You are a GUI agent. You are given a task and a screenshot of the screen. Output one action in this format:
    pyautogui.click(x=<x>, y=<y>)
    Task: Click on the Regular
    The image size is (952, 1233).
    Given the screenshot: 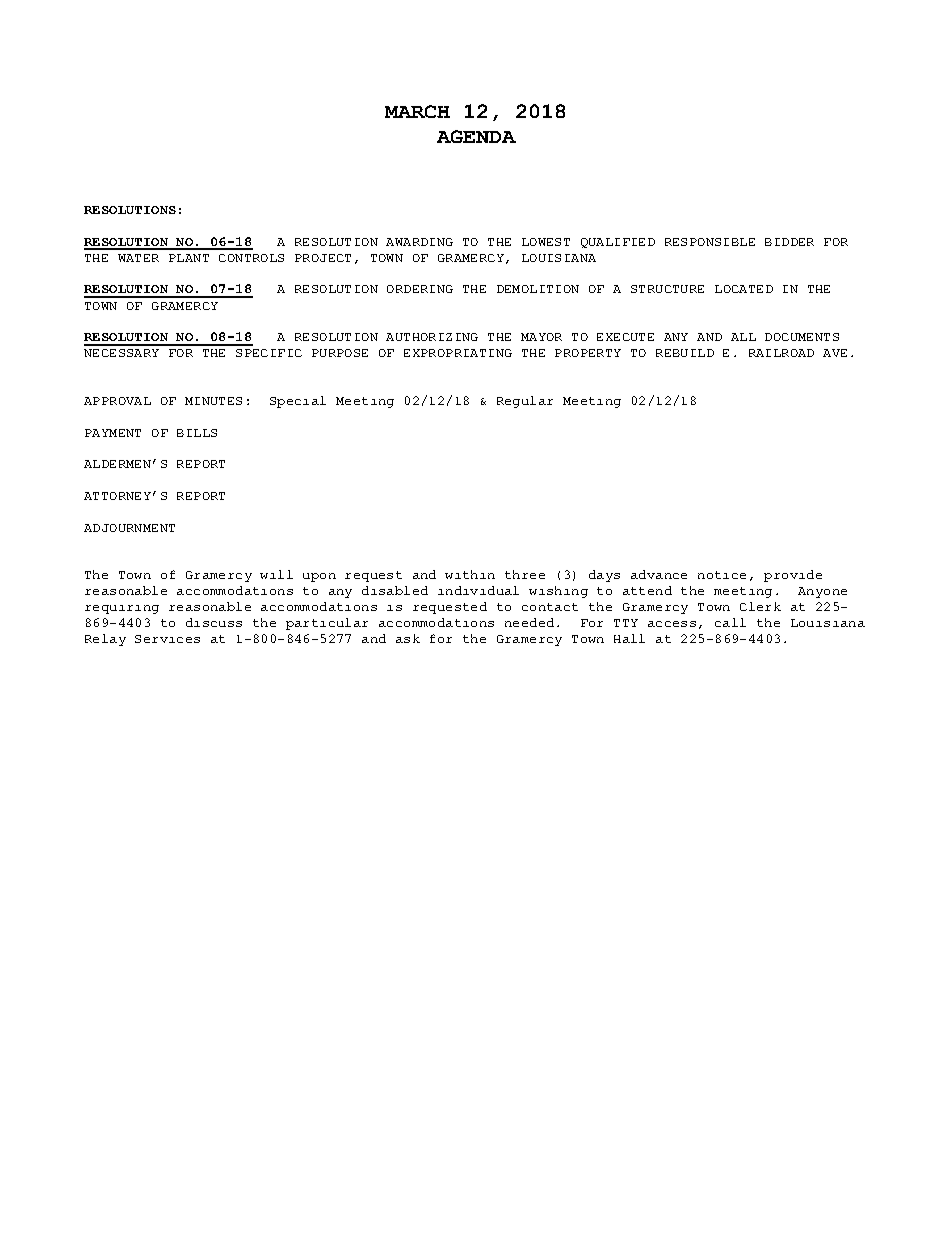 What is the action you would take?
    pyautogui.click(x=525, y=402)
